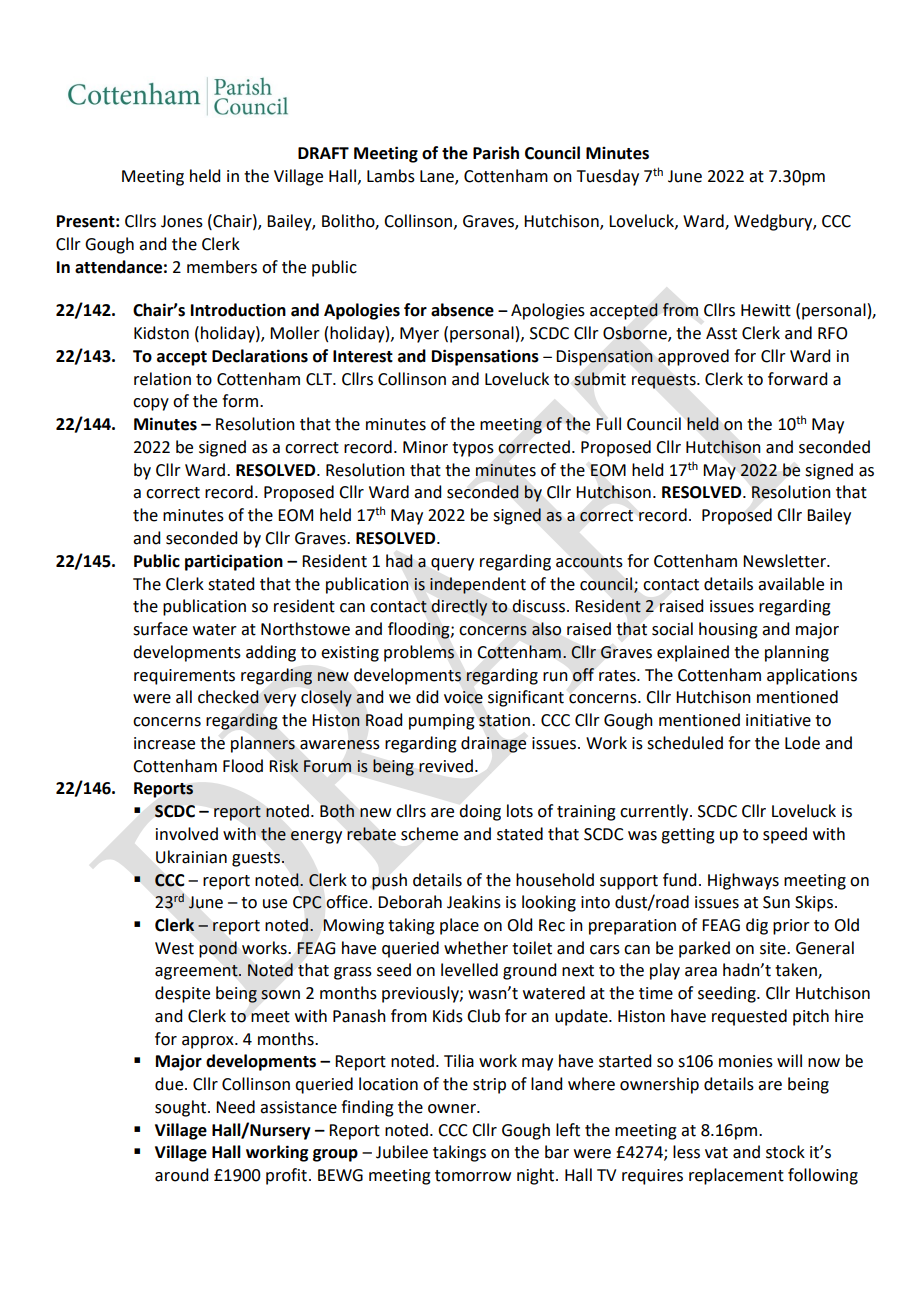 The width and height of the image is (924, 1308). I want to click on Jones, so click(182, 221).
